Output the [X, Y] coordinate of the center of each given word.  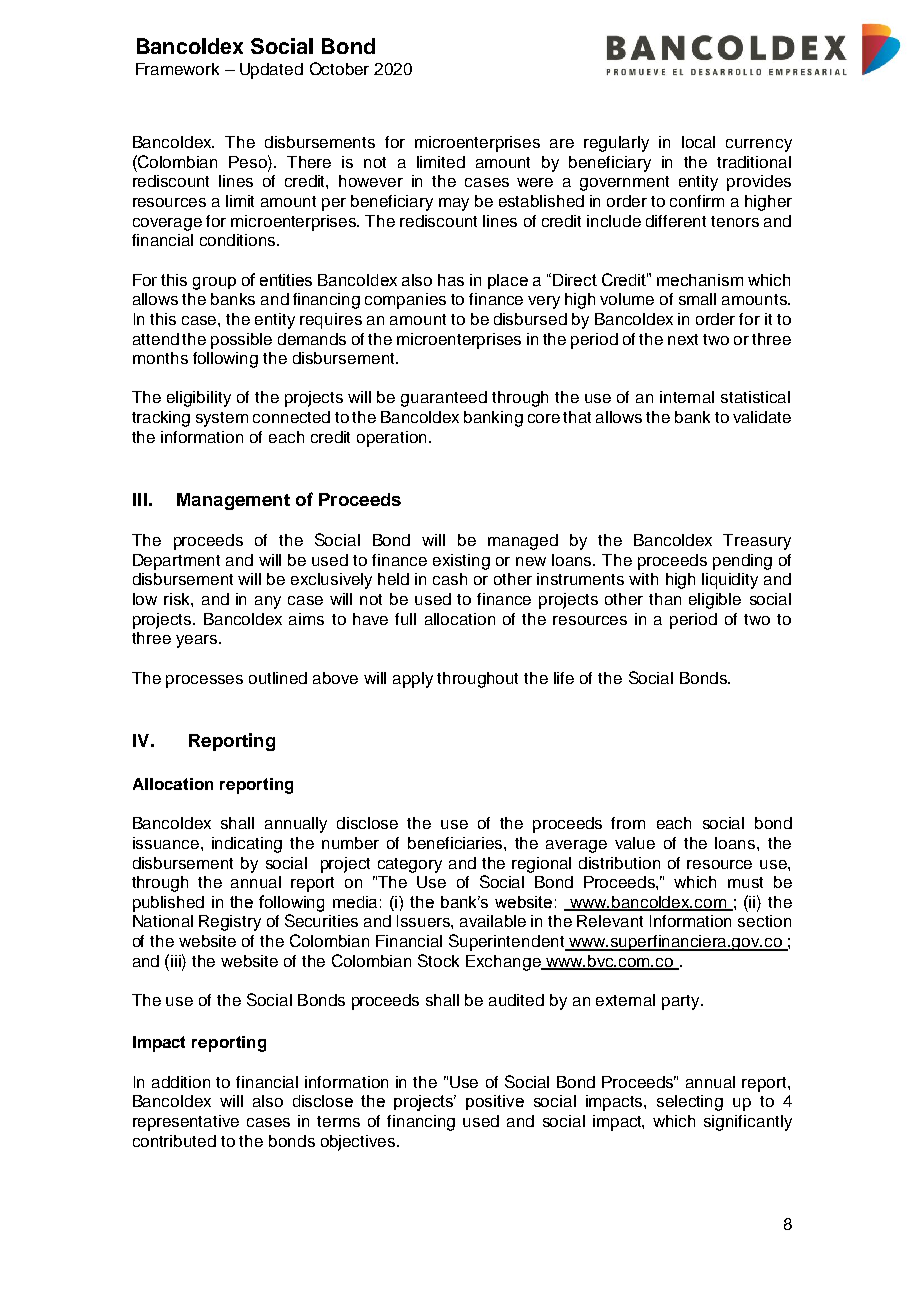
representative [186, 1123]
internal [687, 397]
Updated [271, 71]
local [698, 142]
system [222, 419]
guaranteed [444, 399]
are [562, 143]
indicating [247, 845]
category [410, 865]
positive [495, 1102]
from [628, 823]
